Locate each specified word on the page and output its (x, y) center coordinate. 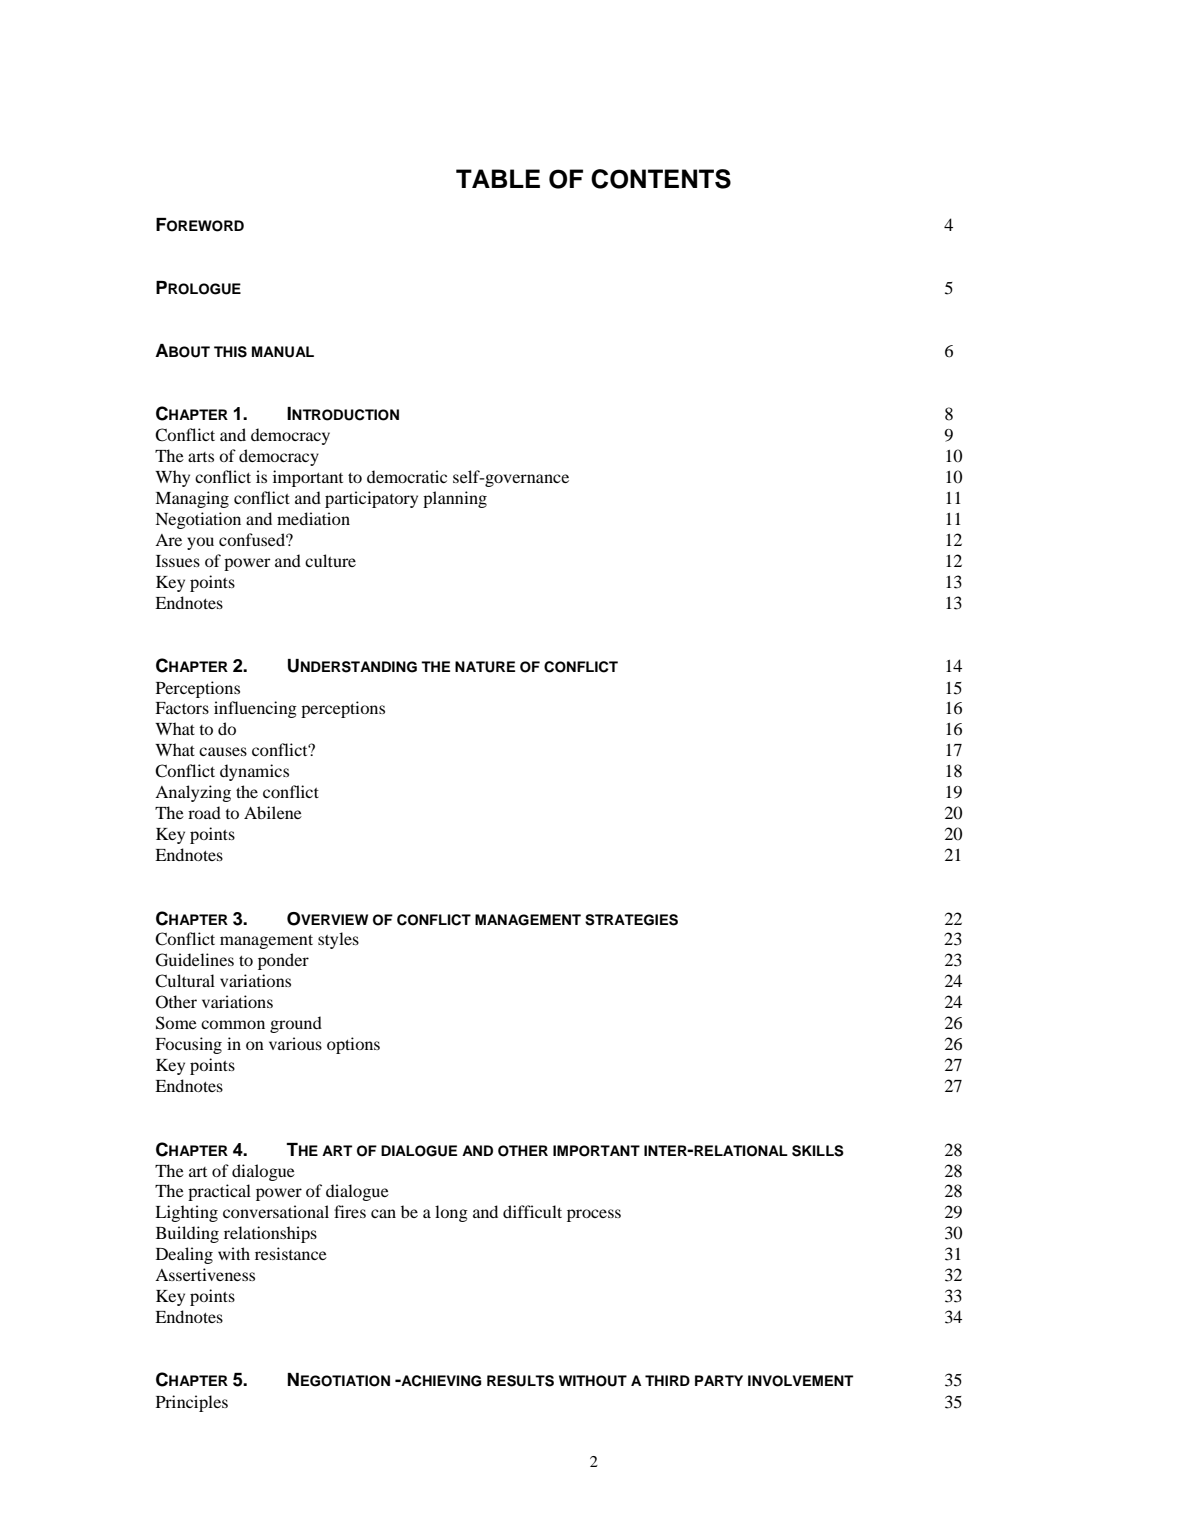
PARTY (719, 1380)
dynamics (254, 772)
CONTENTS (661, 179)
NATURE (485, 667)
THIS (230, 352)
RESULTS (520, 1381)
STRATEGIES (631, 920)
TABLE (498, 178)
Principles (192, 1403)
